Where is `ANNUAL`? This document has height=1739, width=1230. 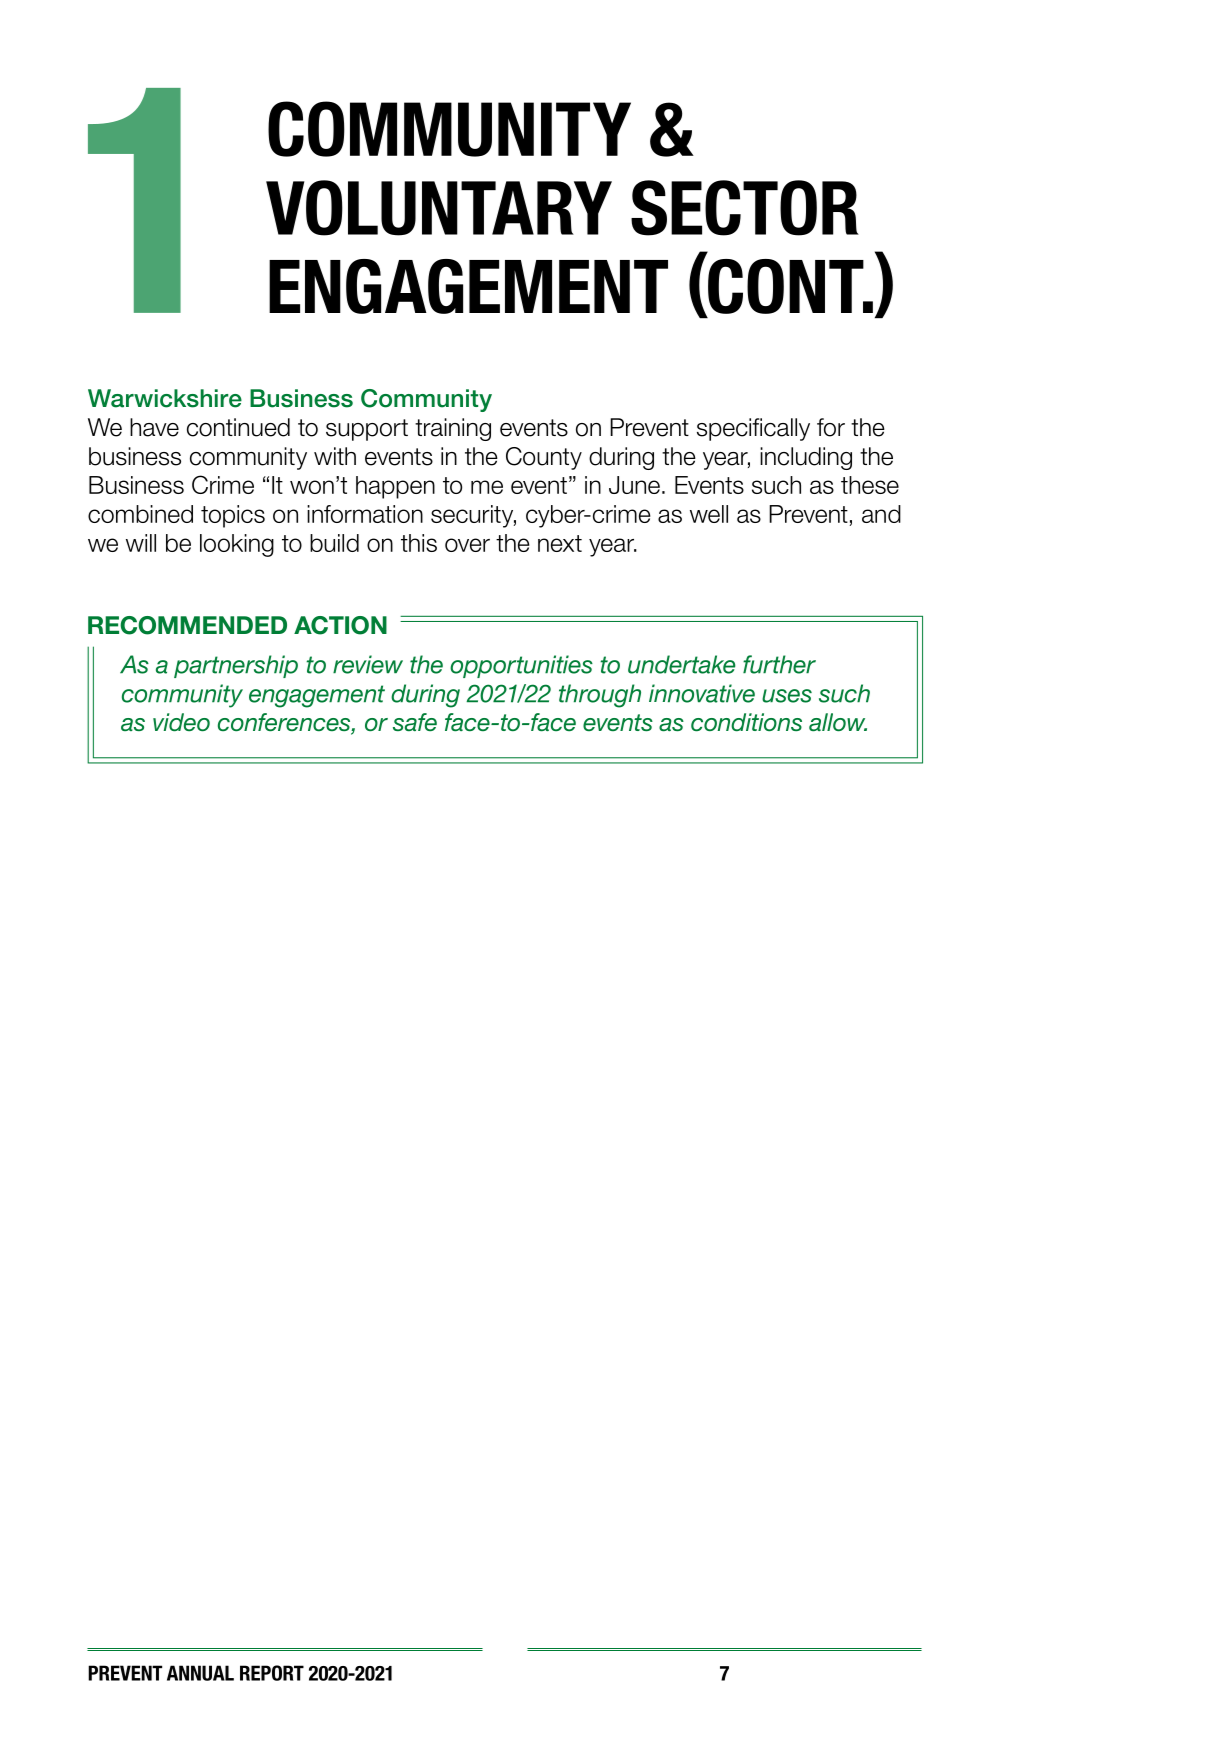
ANNUAL is located at coordinates (200, 1673).
